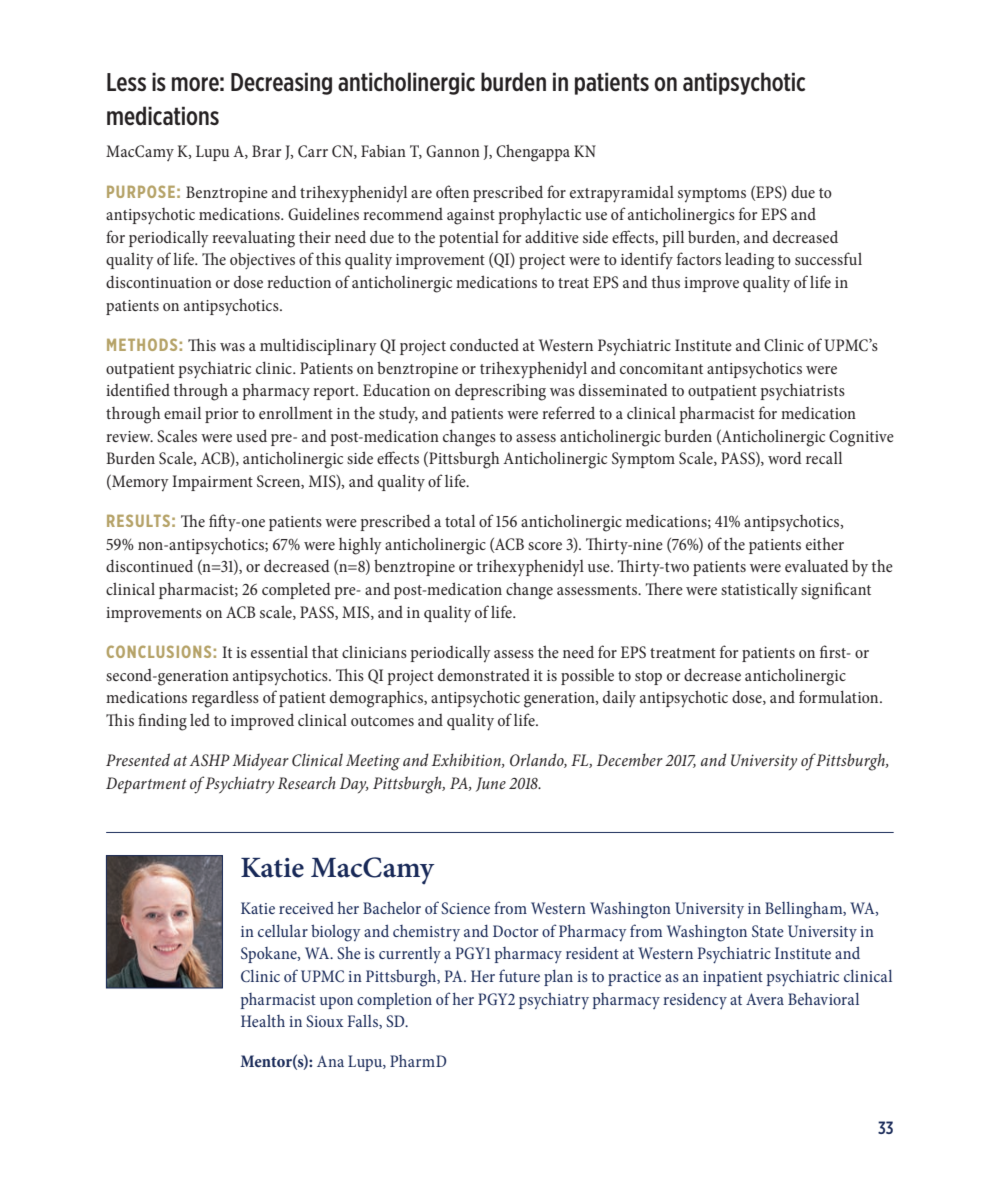  Describe the element at coordinates (149, 565) in the image. I see `discontinued` at that location.
